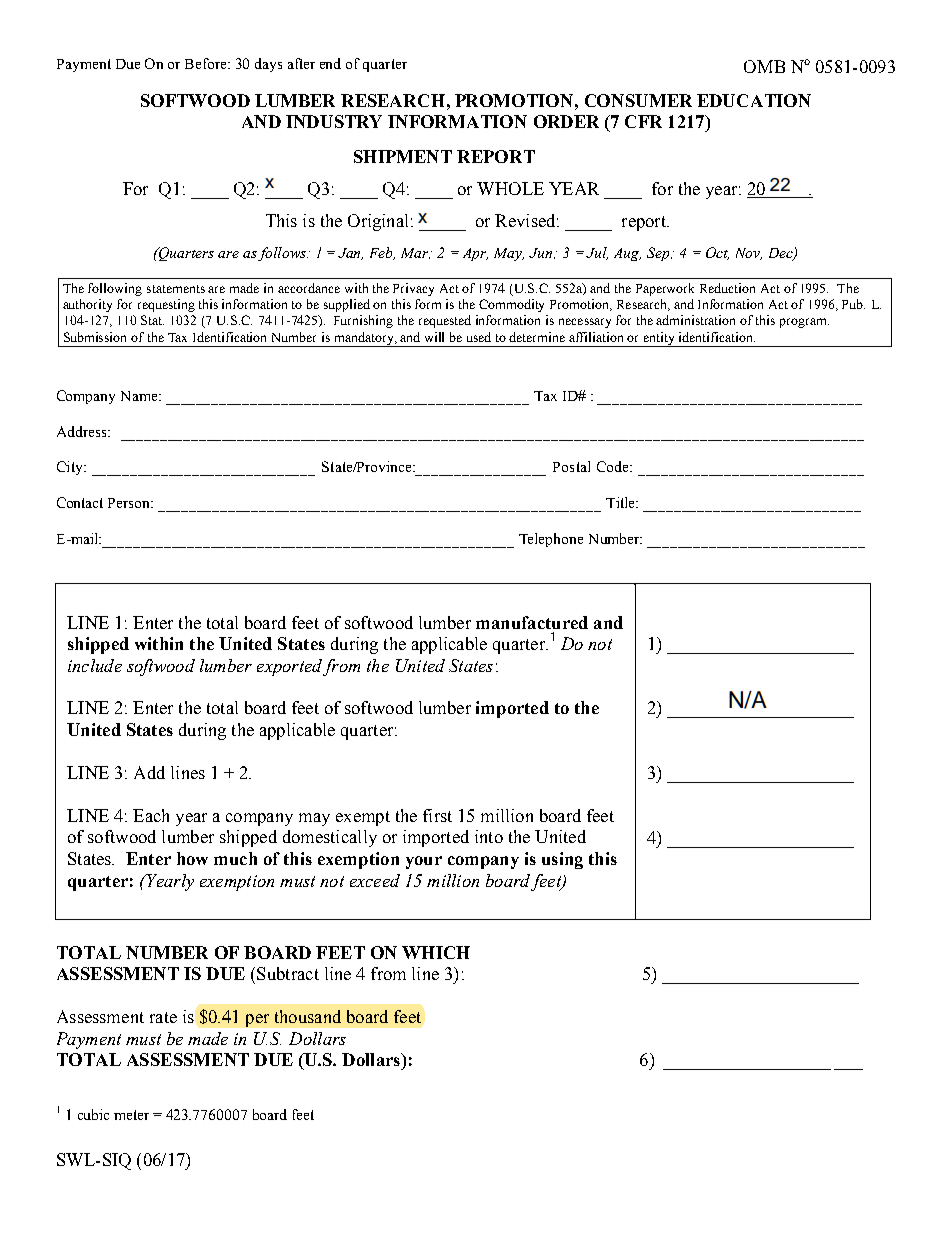 The width and height of the screenshot is (952, 1233). I want to click on meter, so click(131, 1115).
